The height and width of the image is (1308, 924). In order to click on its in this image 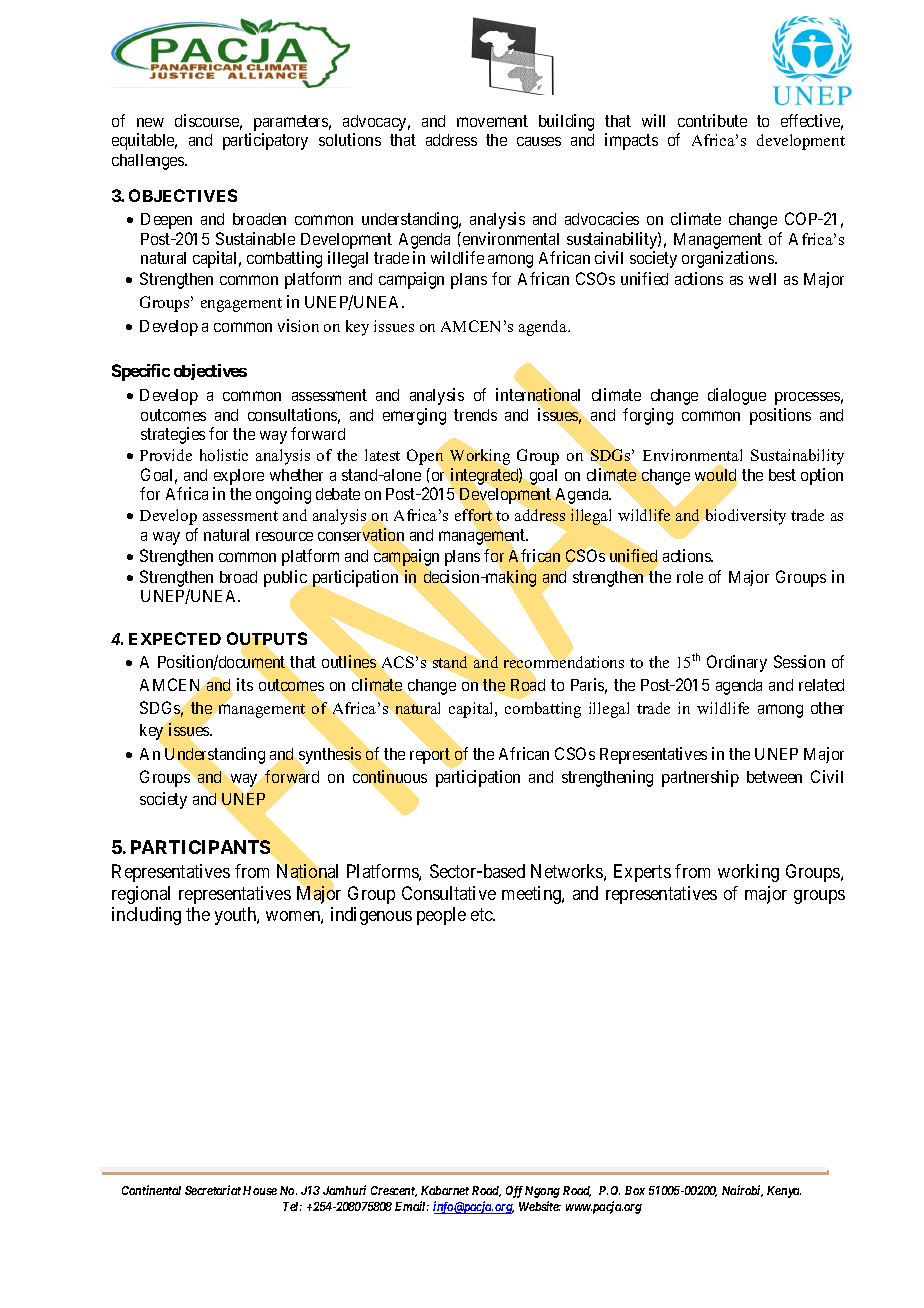, I will do `click(245, 684)`.
